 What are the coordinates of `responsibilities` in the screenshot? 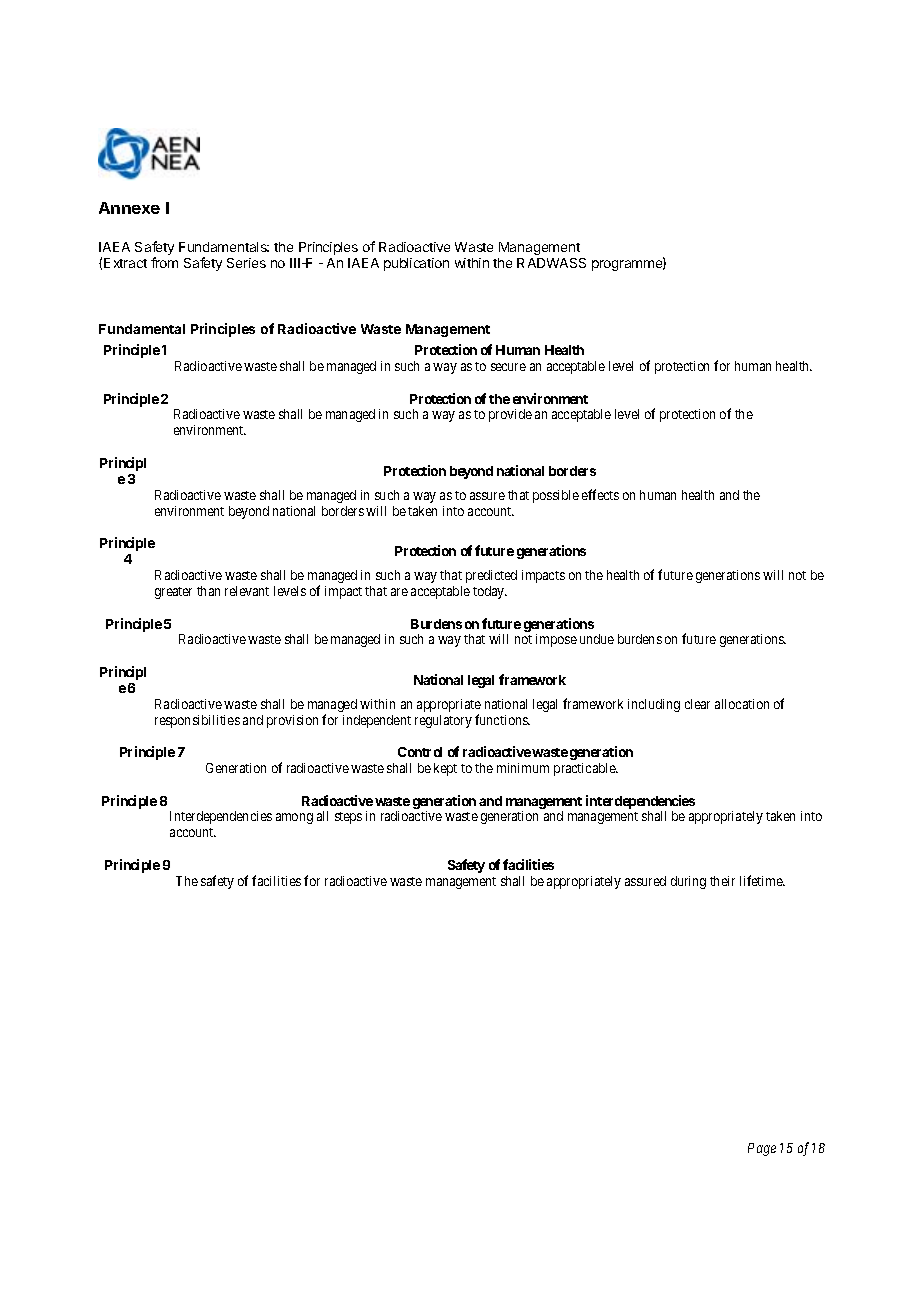 It's located at (197, 721).
